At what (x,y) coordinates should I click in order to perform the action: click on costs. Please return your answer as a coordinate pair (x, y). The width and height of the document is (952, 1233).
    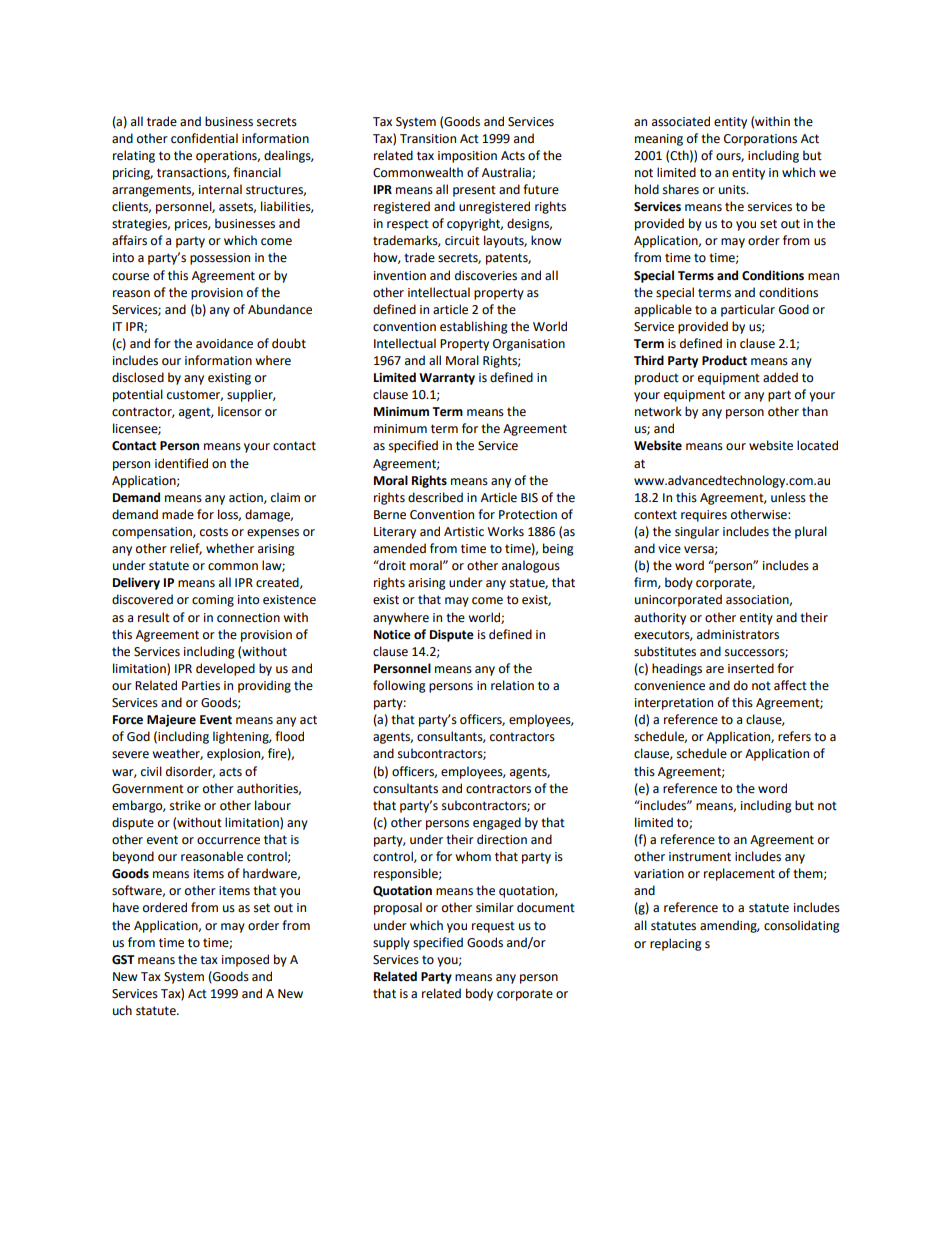
    Looking at the image, I should click on (214, 532).
